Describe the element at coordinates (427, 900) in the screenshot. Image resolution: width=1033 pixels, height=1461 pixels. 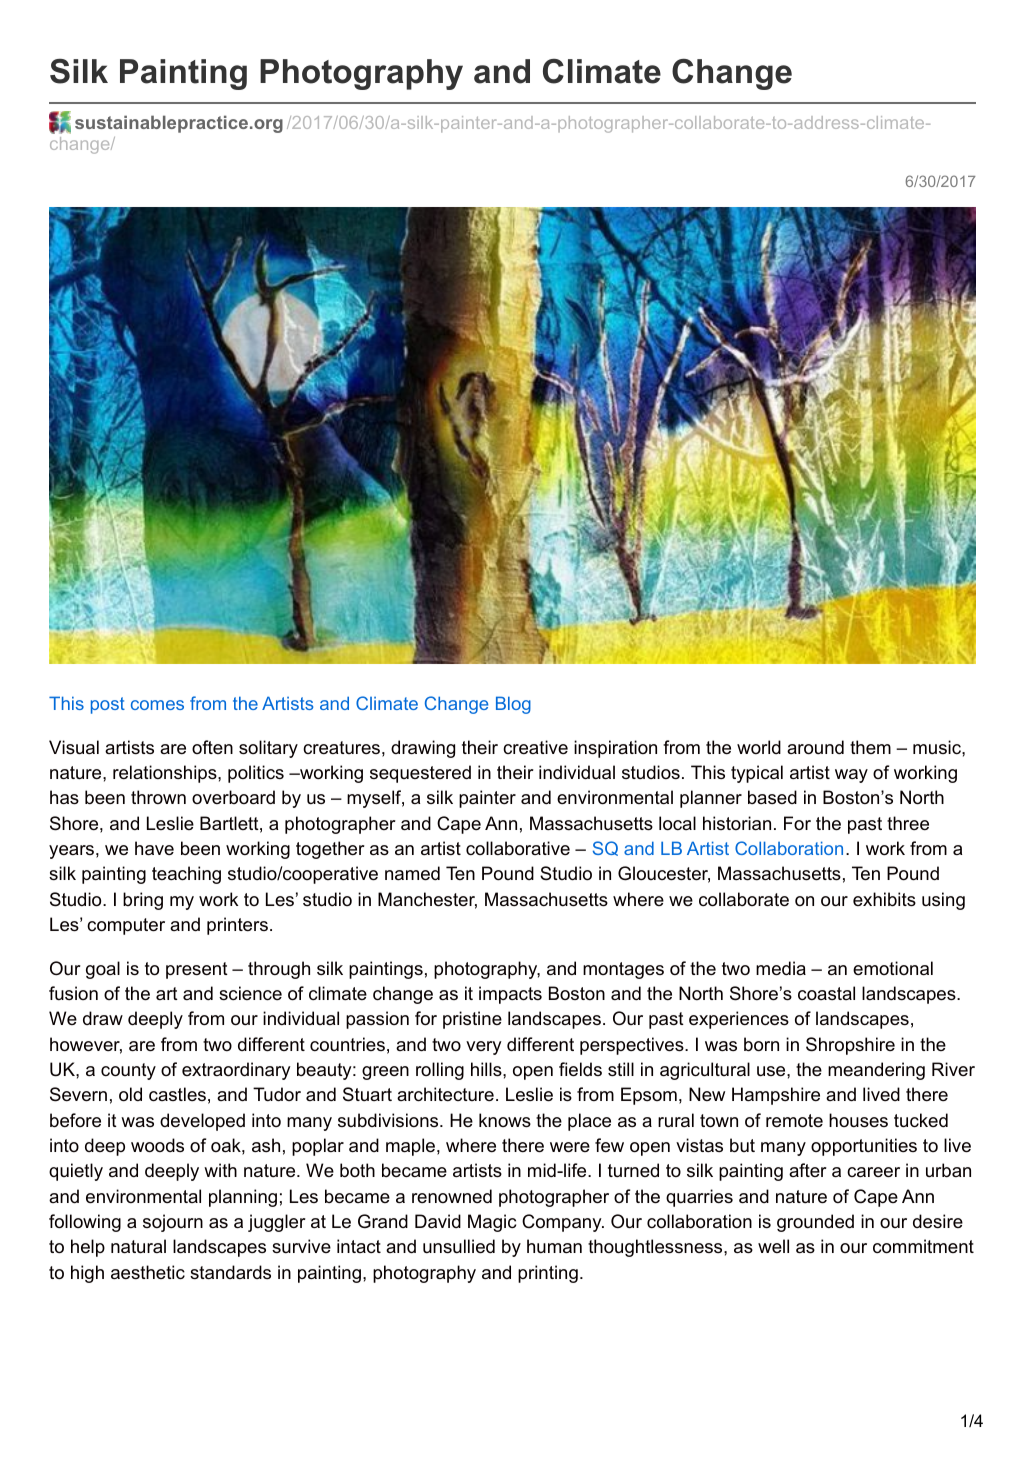
I see `Manchester` at that location.
